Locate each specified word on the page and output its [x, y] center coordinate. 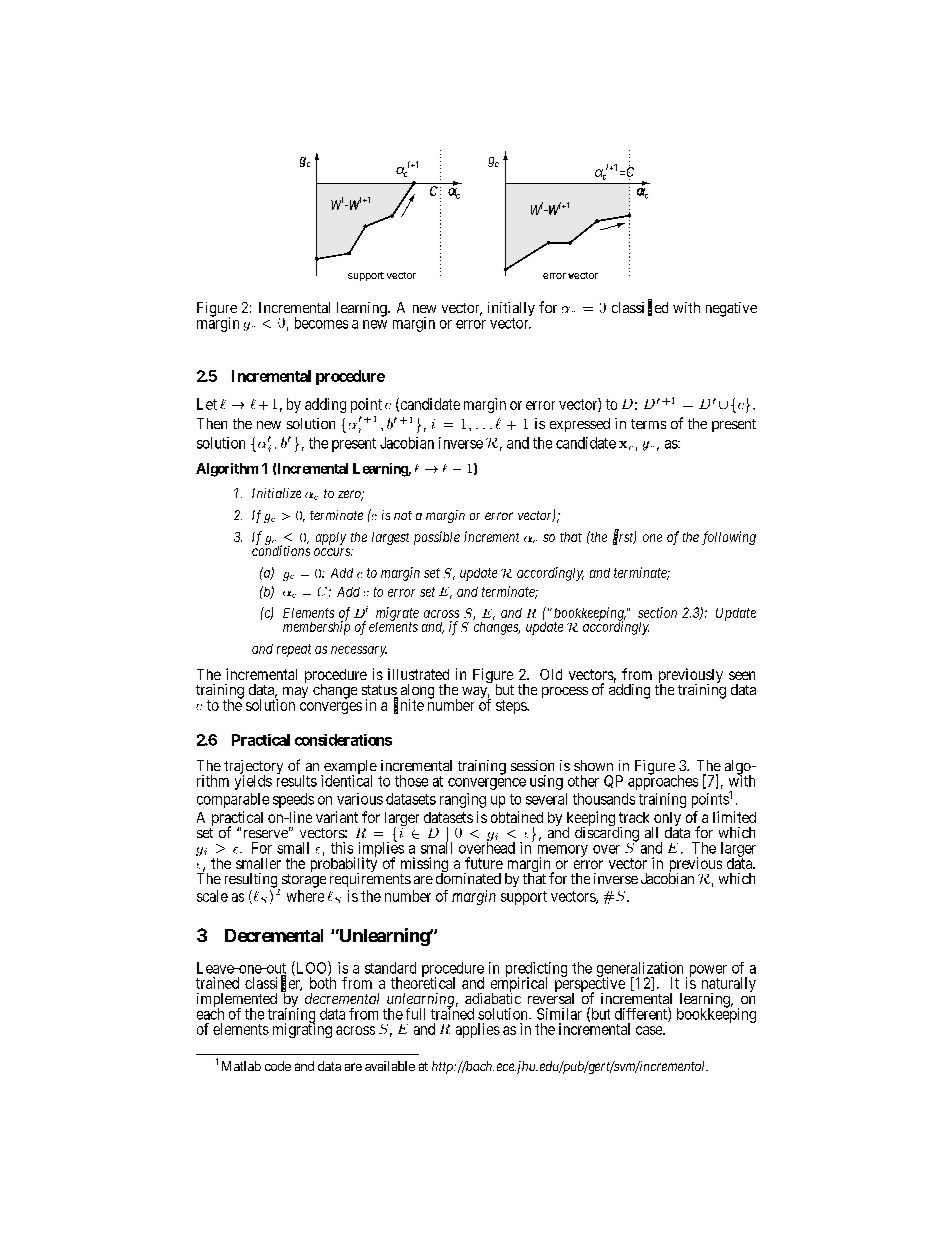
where [305, 896]
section [657, 612]
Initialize [276, 493]
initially [511, 310]
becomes [321, 323]
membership [316, 627]
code [278, 1066]
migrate [397, 615]
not [403, 515]
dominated [468, 877]
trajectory [253, 768]
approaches [663, 781]
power [706, 972]
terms [648, 424]
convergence [487, 784]
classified [640, 308]
